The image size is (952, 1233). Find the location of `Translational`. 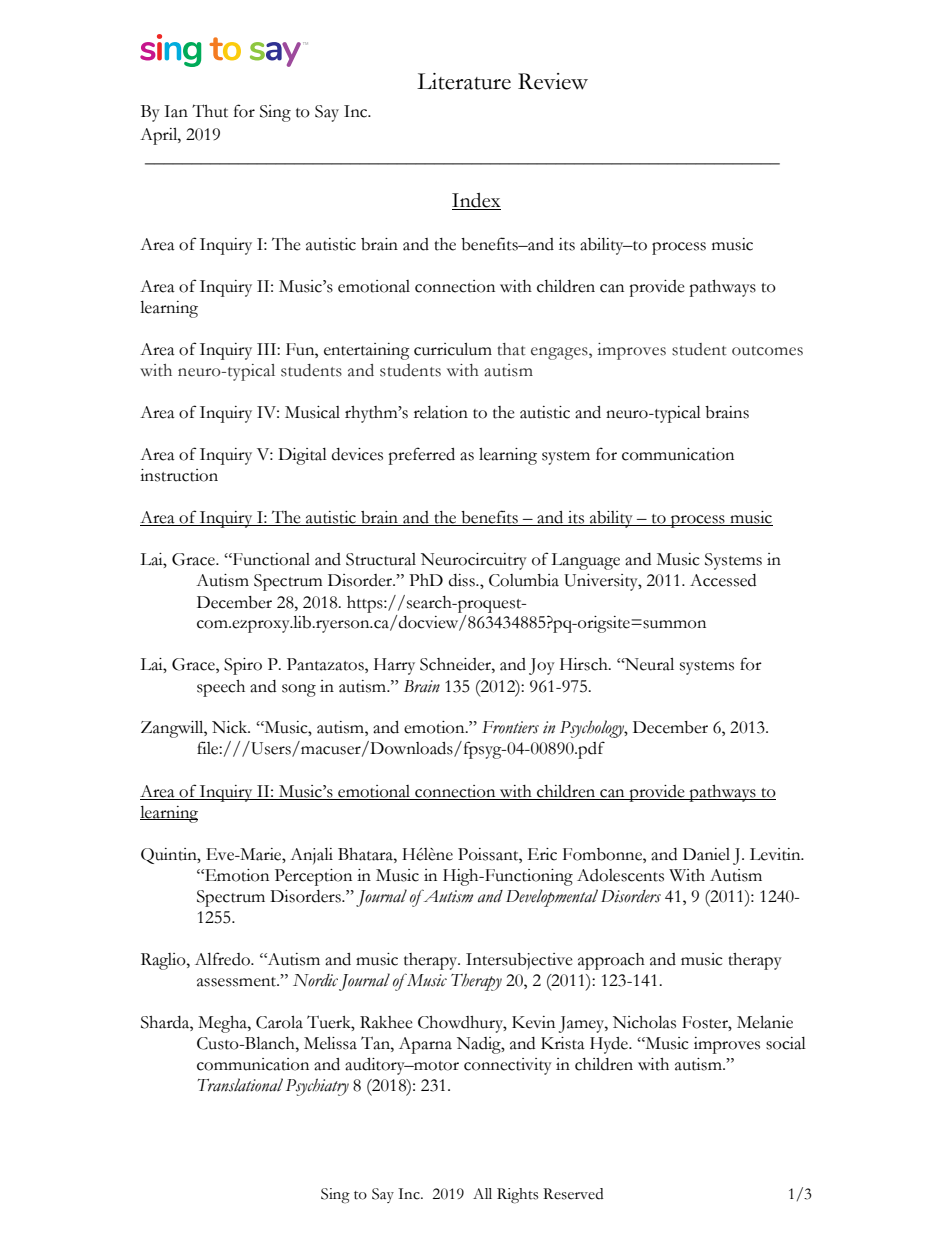

Translational is located at coordinates (240, 1085).
